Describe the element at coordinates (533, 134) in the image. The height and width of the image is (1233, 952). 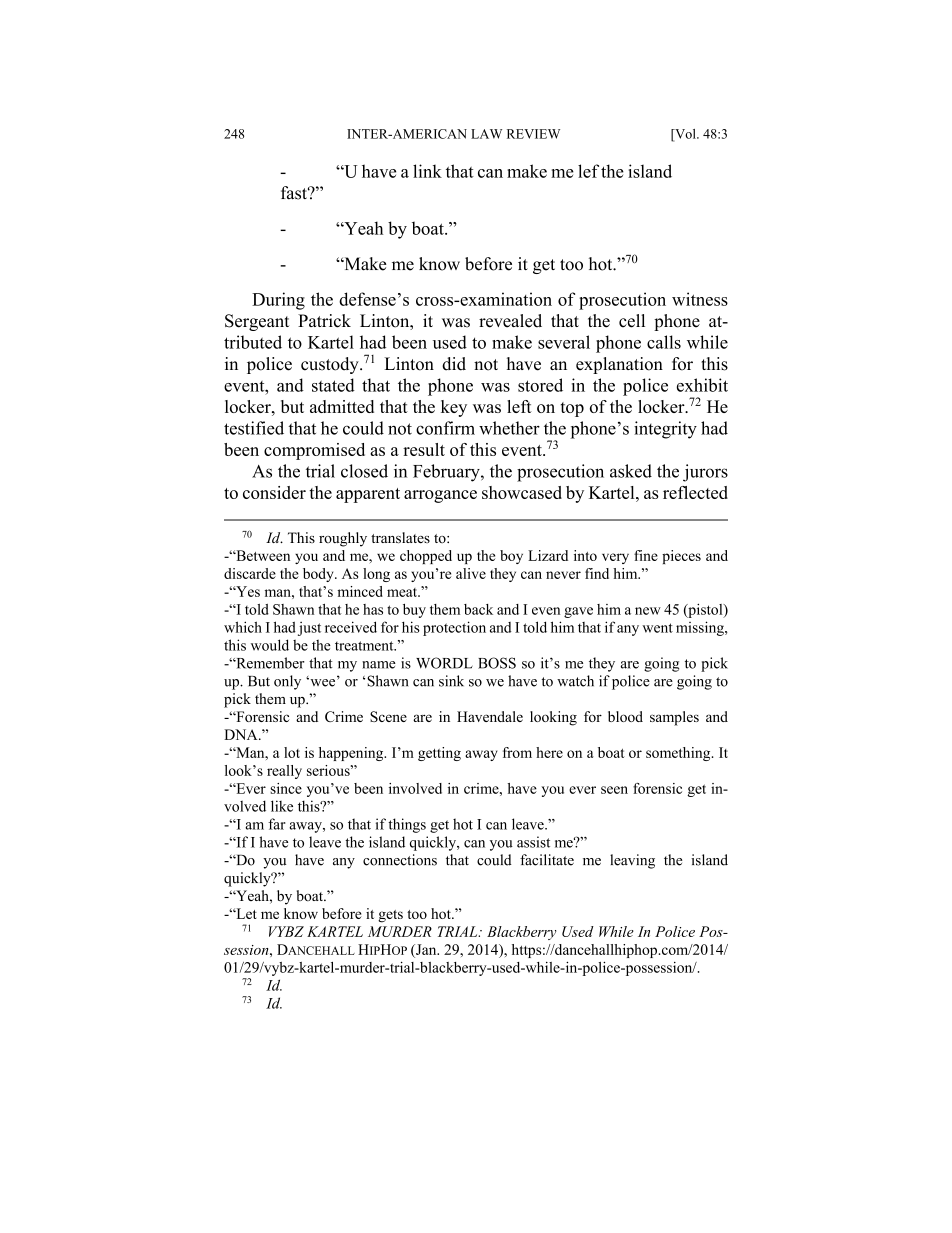
I see `REVIEW` at that location.
